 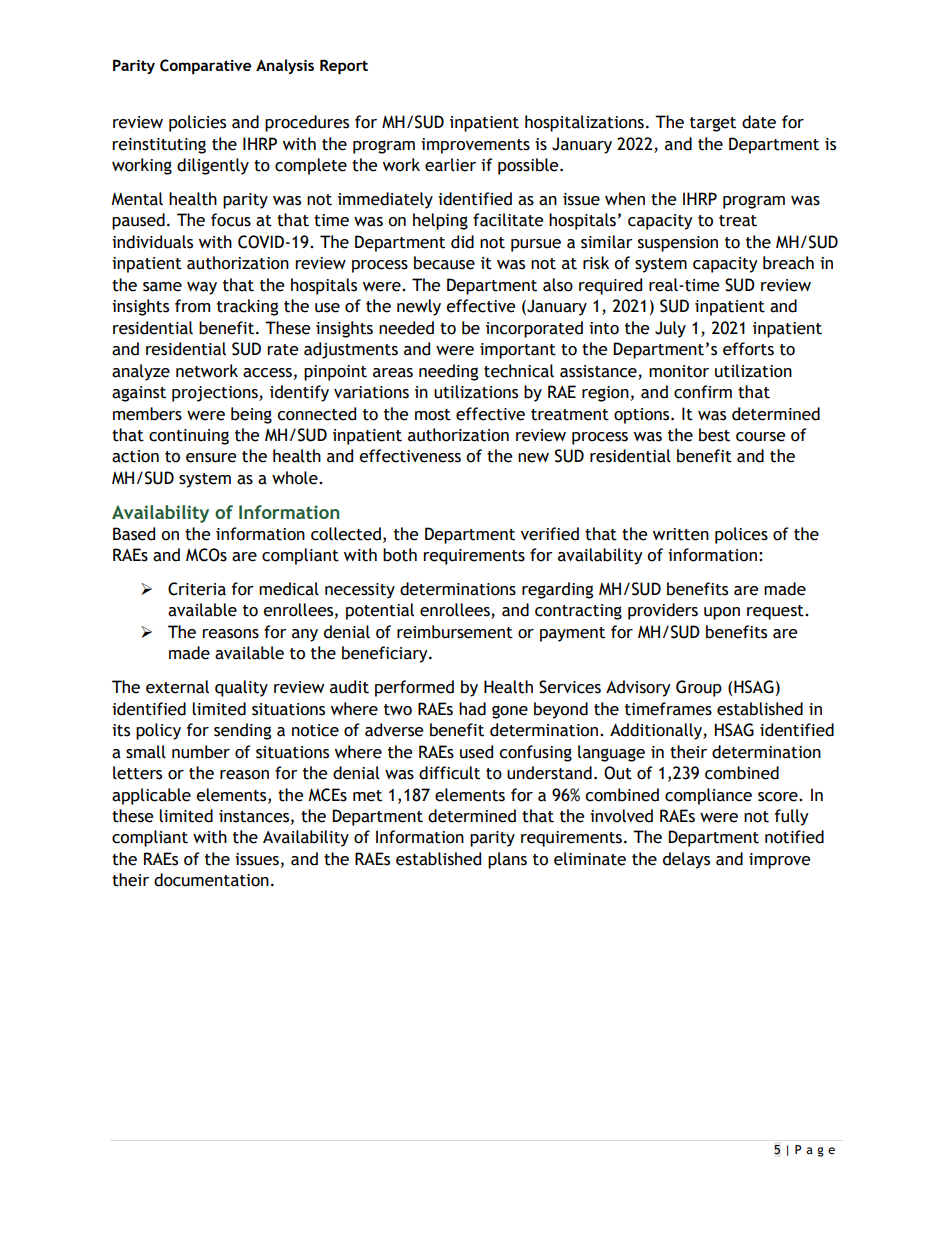 I want to click on Group, so click(x=699, y=688).
